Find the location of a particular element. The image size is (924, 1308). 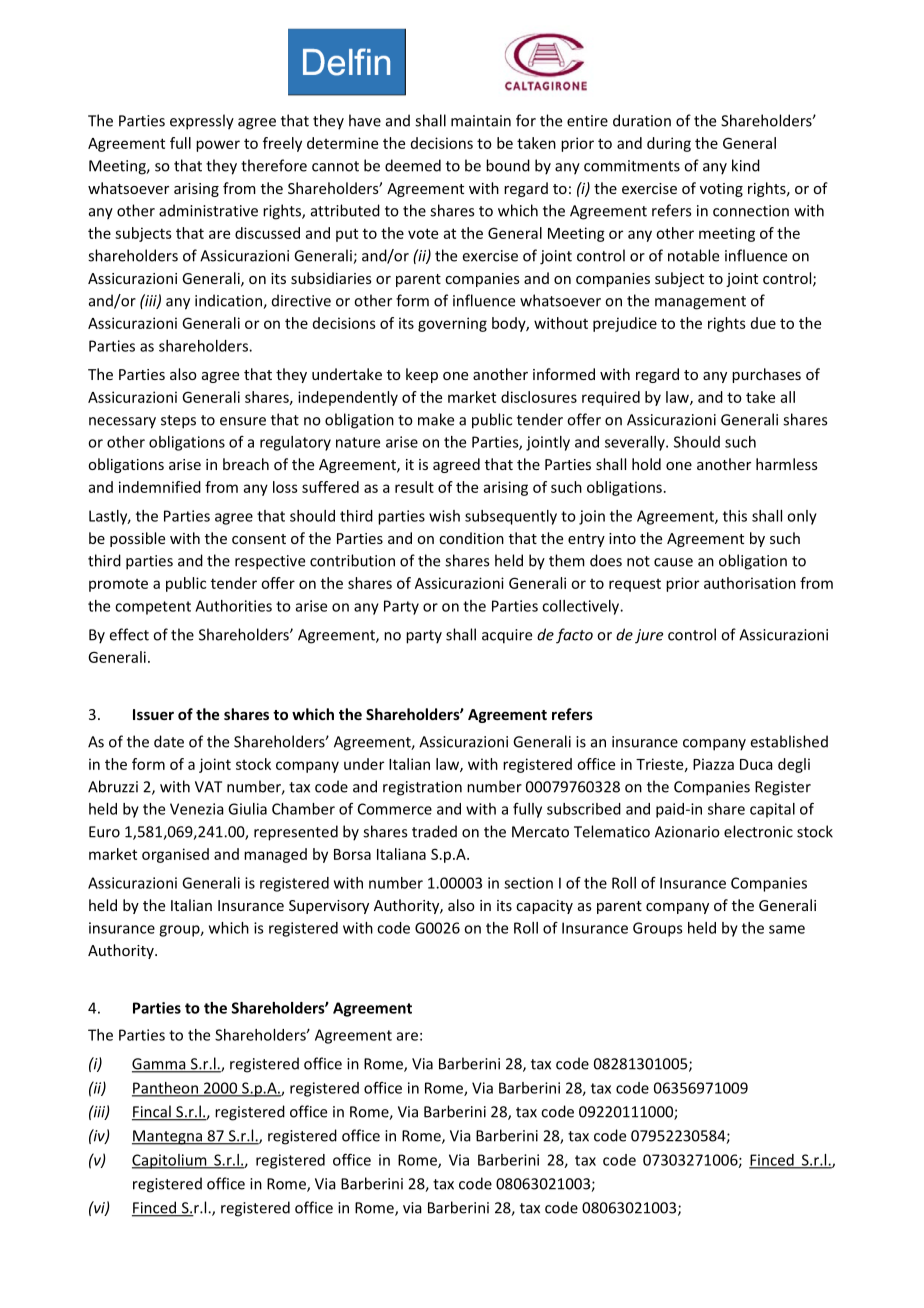

traded is located at coordinates (434, 831).
